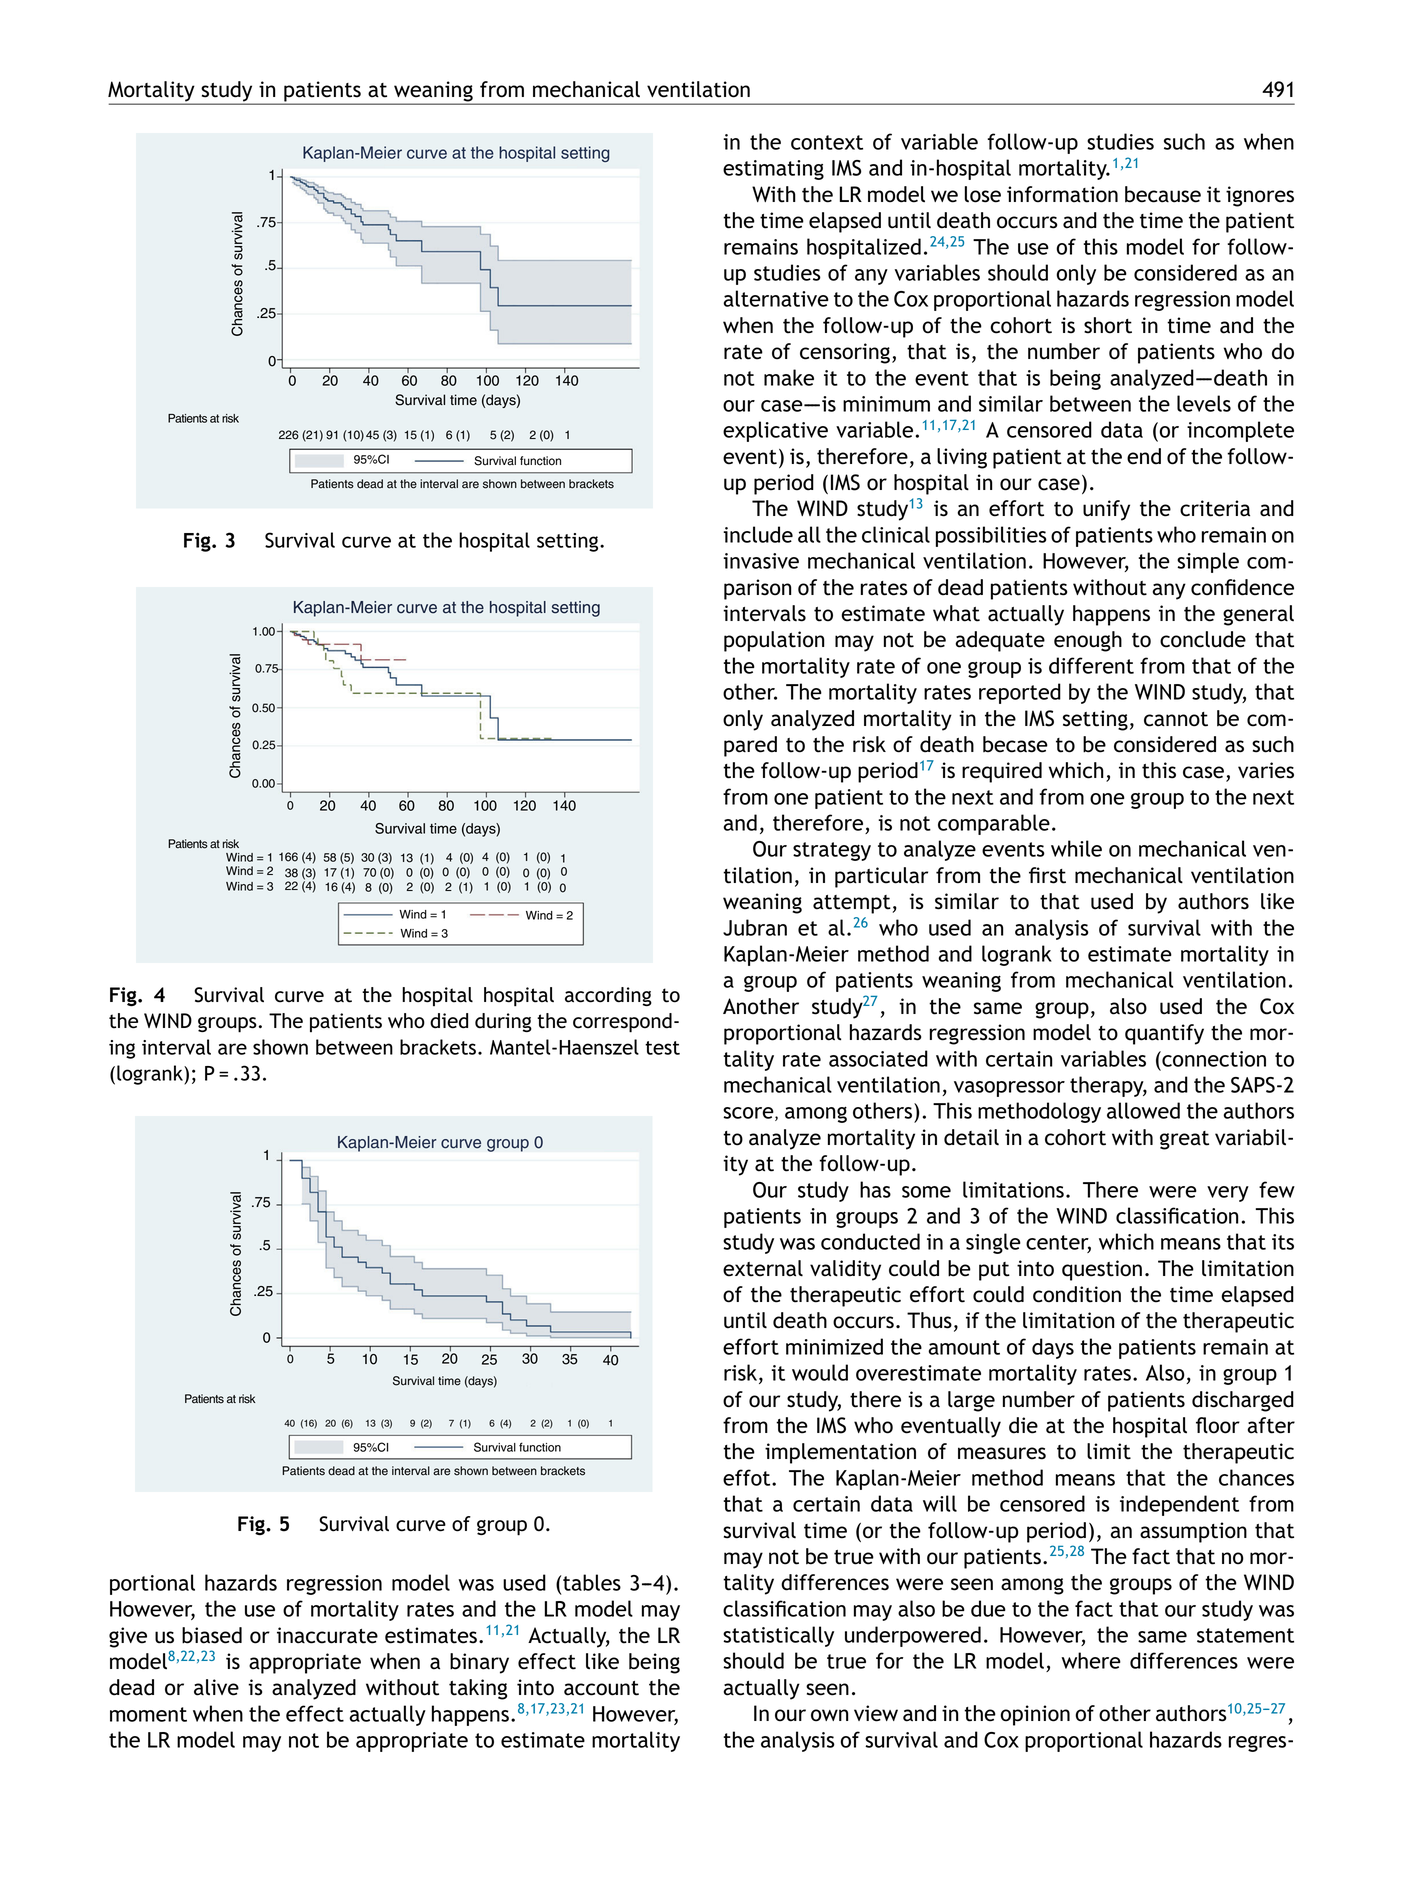 This screenshot has width=1423, height=1897. I want to click on died, so click(449, 1021).
